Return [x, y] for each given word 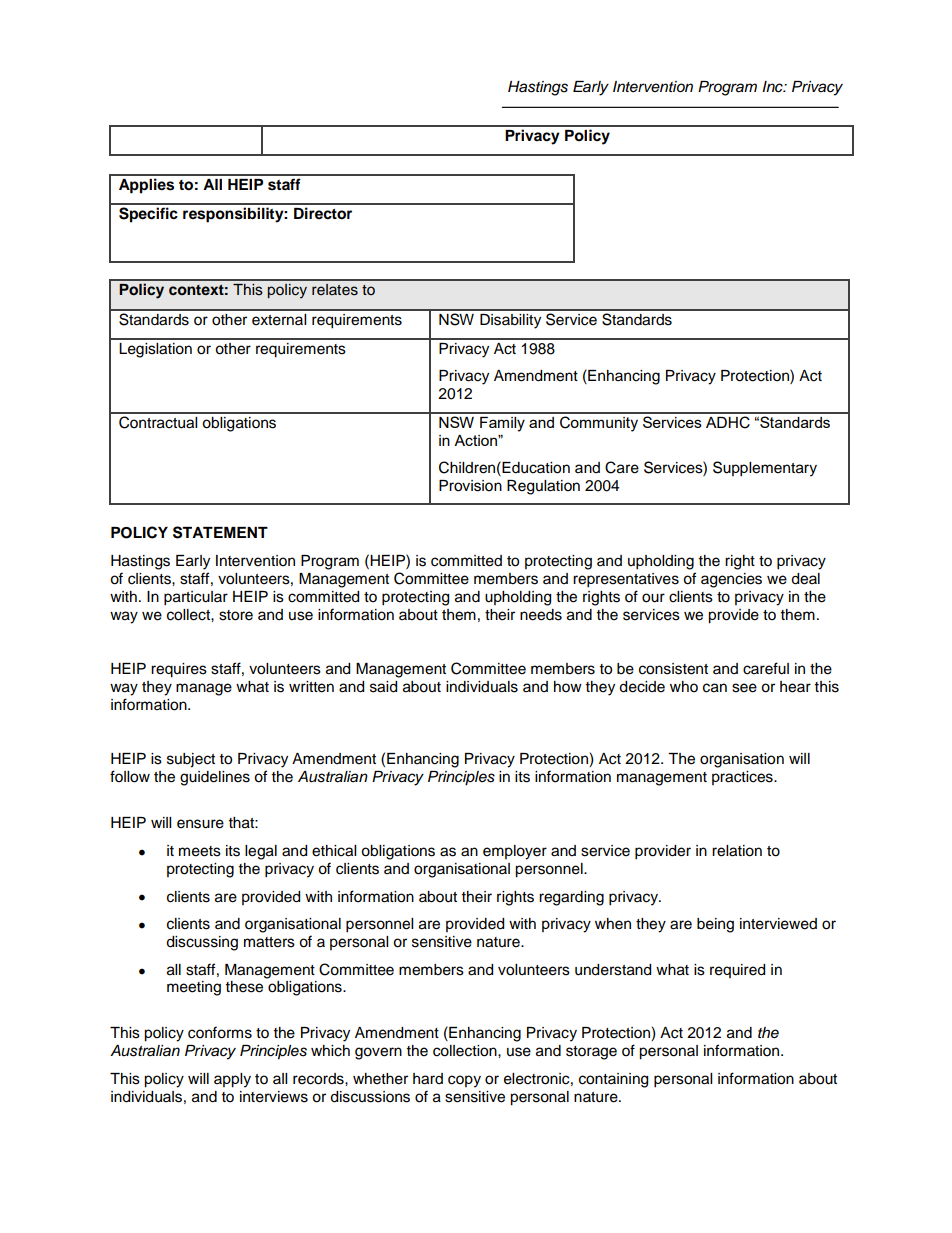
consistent [673, 669]
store [236, 615]
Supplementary [765, 469]
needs [541, 615]
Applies [146, 186]
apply [232, 1080]
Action [476, 440]
